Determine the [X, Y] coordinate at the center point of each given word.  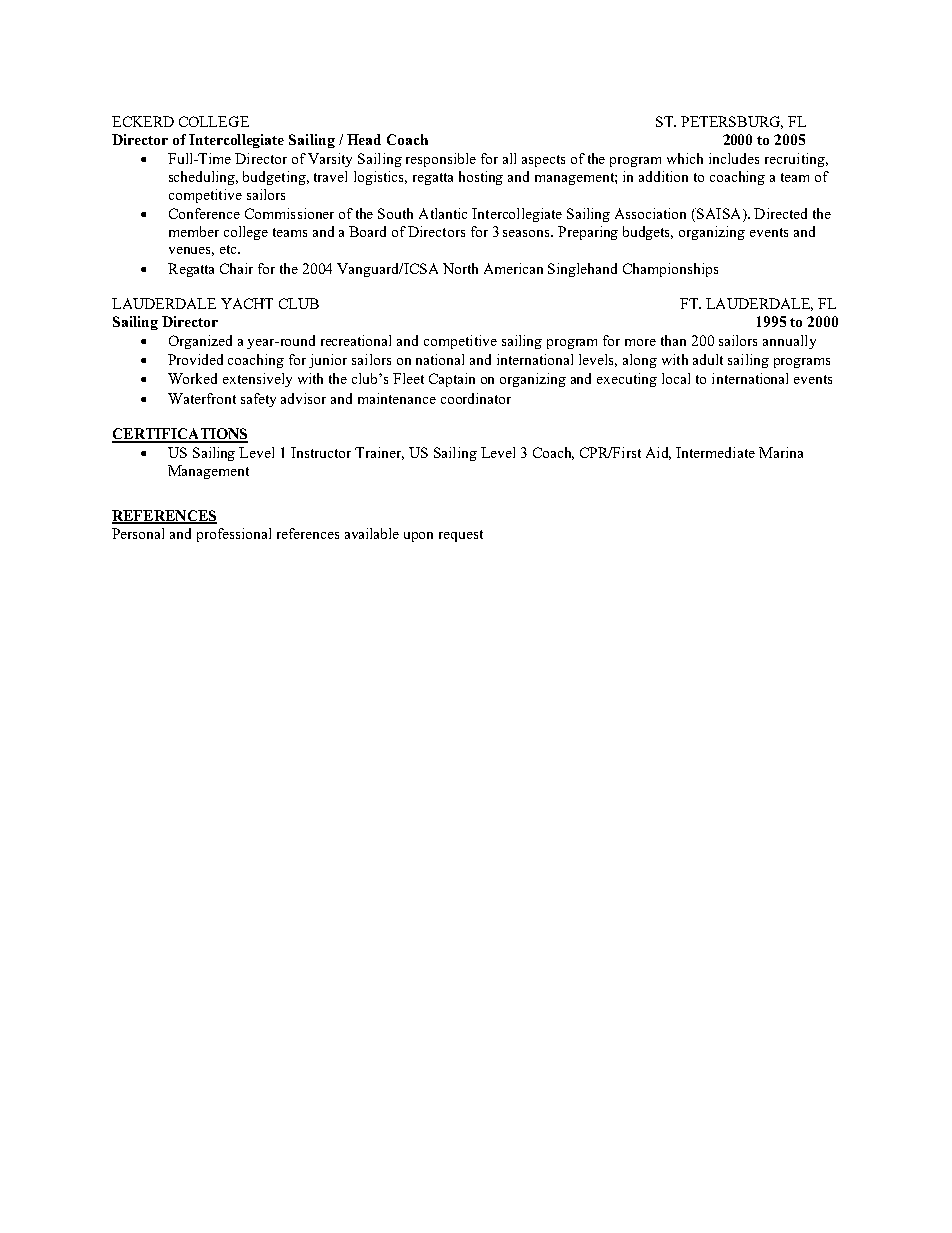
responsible [441, 160]
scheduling [203, 178]
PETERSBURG [732, 122]
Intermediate [715, 452]
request [461, 536]
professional [234, 535]
